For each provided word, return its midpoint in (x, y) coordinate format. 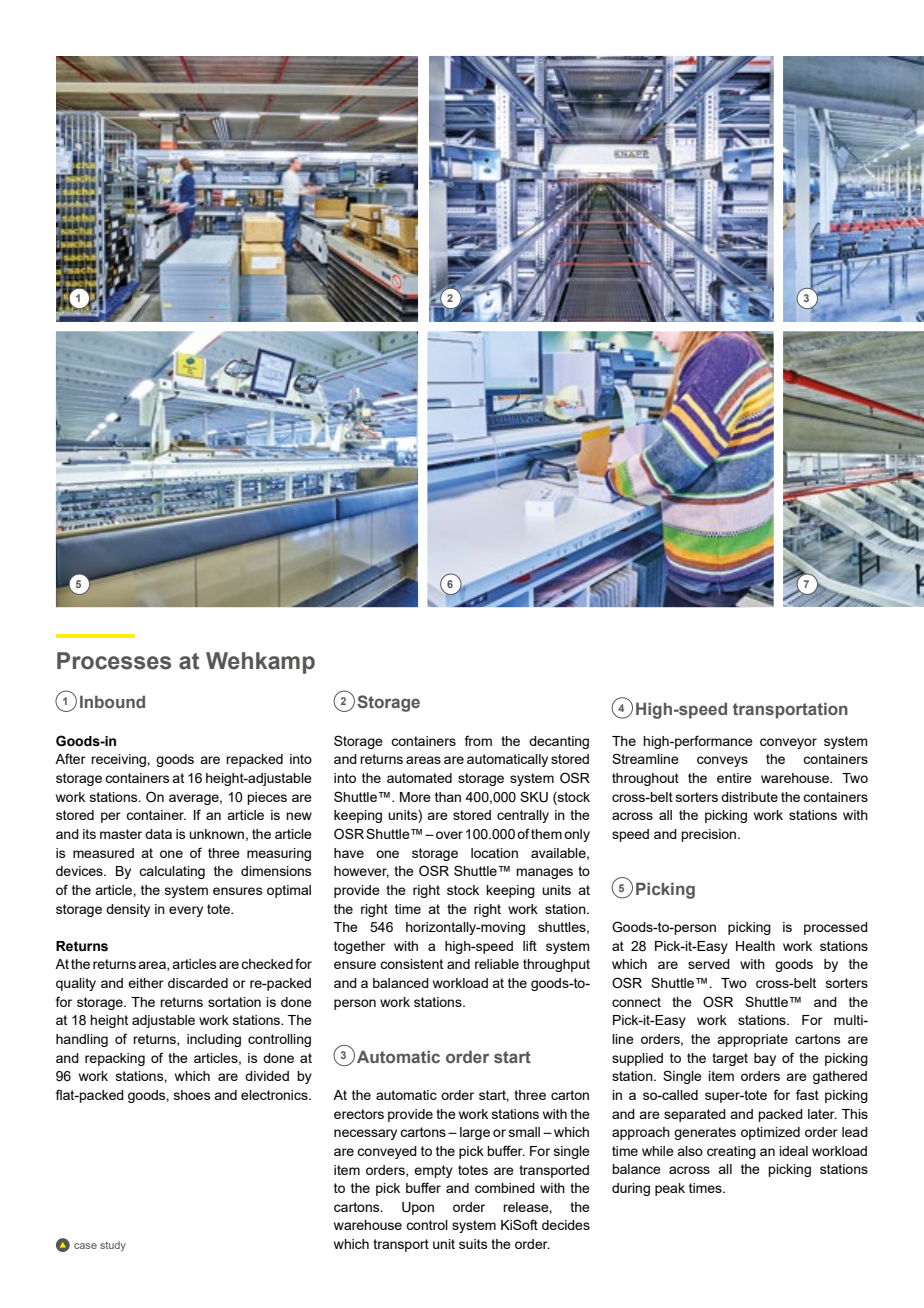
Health (755, 946)
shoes (192, 1095)
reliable (497, 964)
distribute (749, 797)
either (146, 983)
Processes (114, 661)
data (158, 834)
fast (807, 1094)
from (478, 740)
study (113, 1246)
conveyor (788, 743)
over (449, 835)
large (475, 1133)
